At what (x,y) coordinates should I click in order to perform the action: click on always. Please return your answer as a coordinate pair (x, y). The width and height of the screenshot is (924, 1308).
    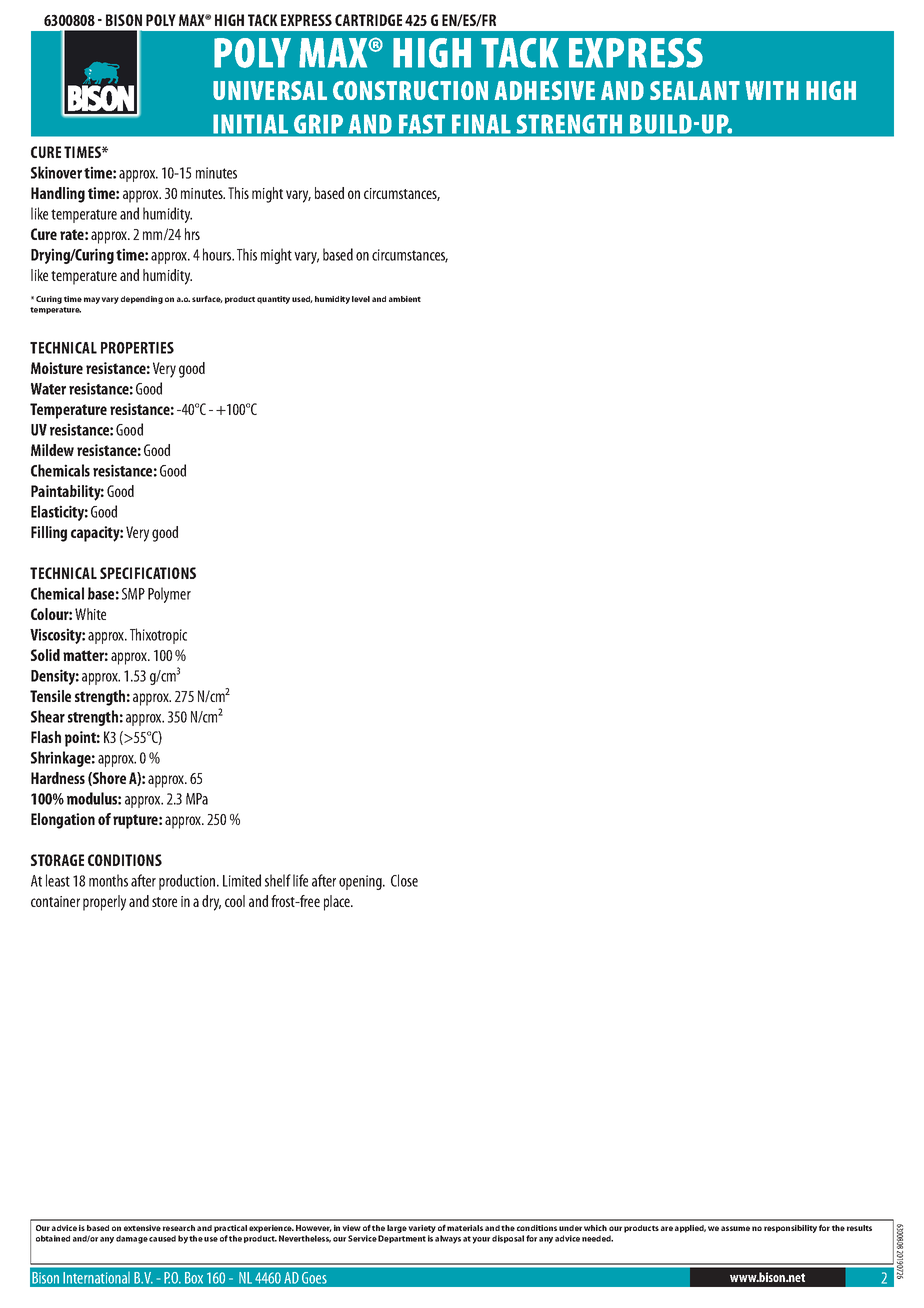
    Looking at the image, I should click on (448, 1239).
